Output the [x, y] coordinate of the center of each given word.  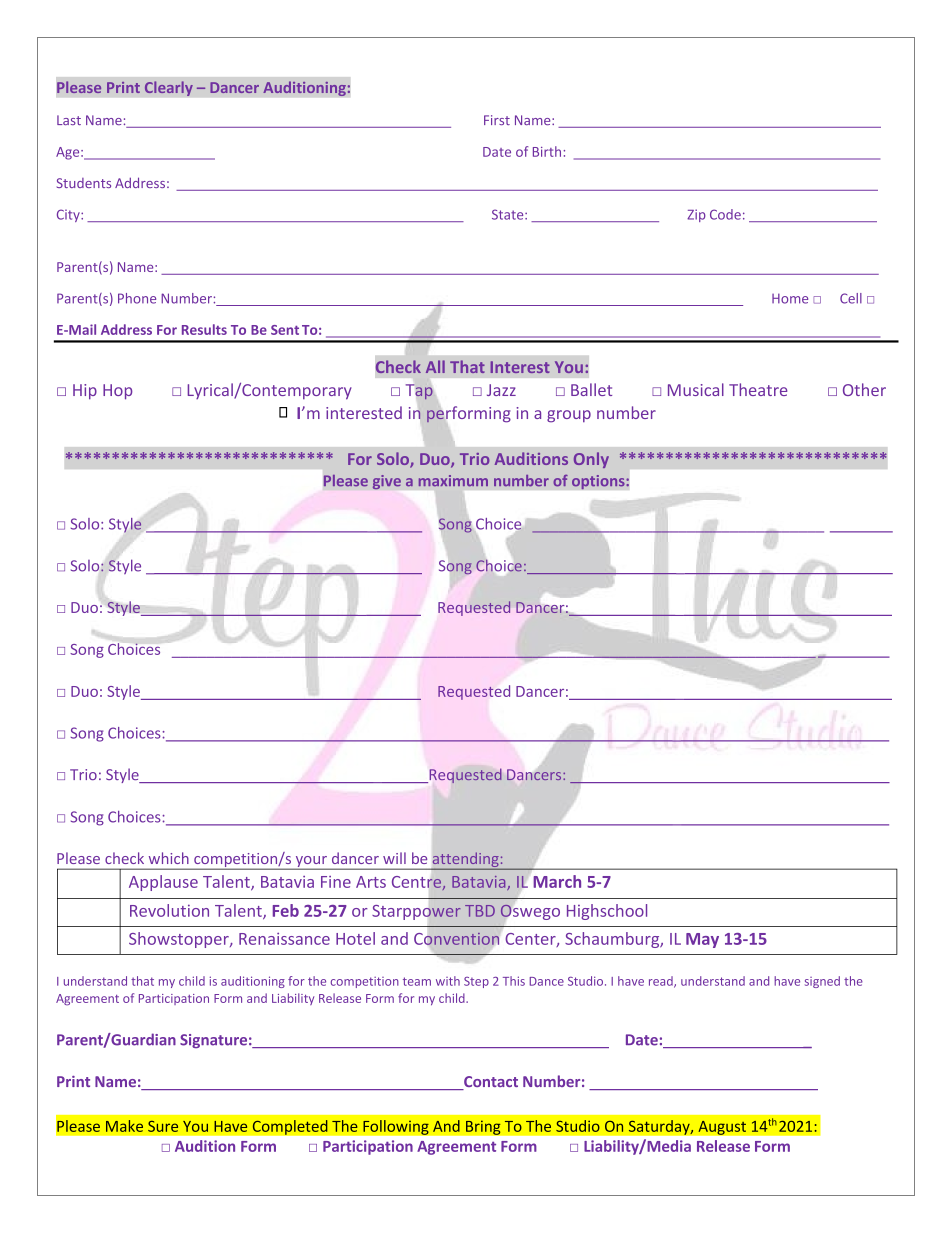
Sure [163, 1126]
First [497, 120]
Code [725, 214]
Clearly [169, 88]
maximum [453, 481]
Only [591, 460]
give [387, 482]
